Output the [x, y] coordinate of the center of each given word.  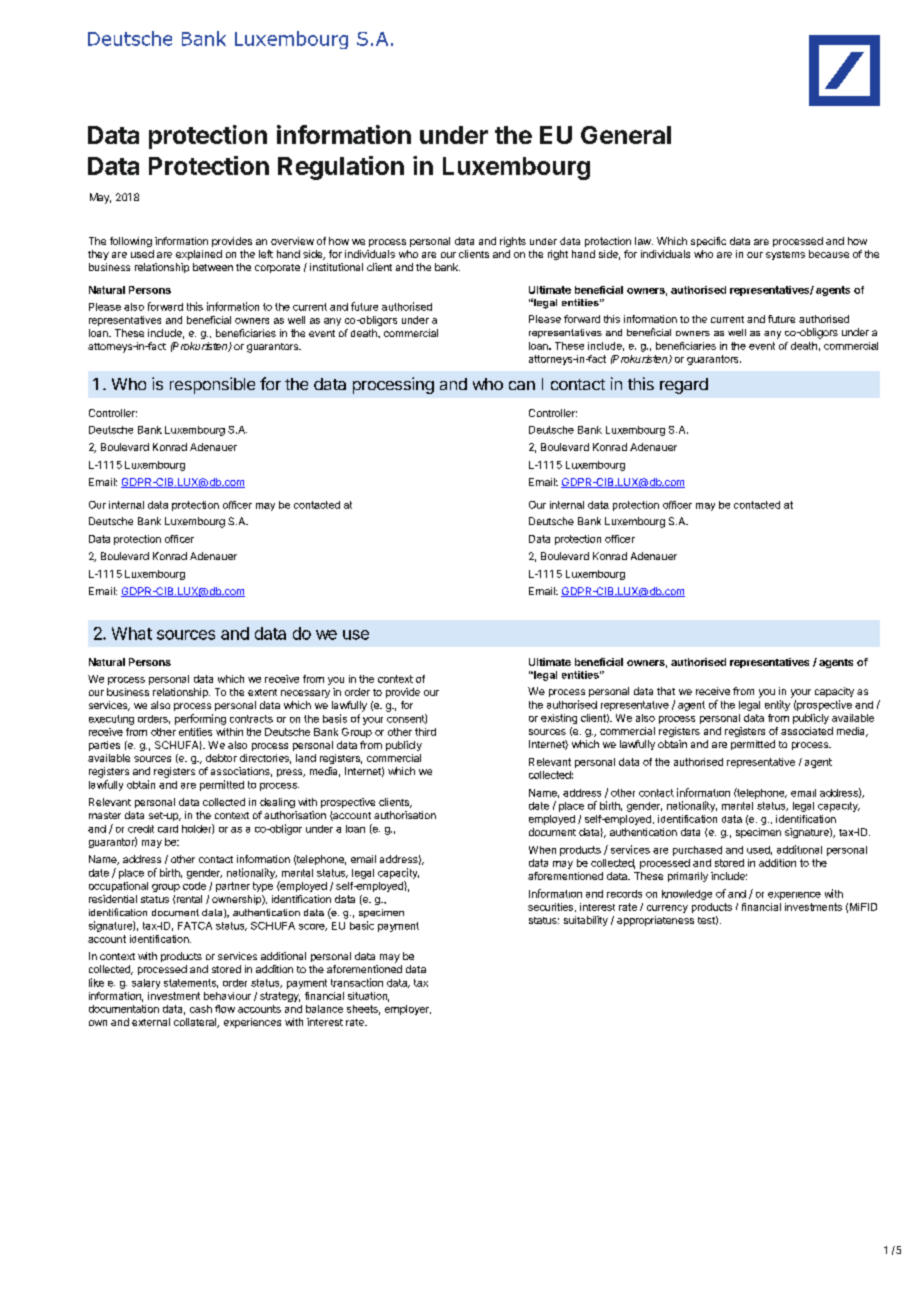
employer [408, 1010]
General [626, 135]
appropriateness [655, 921]
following [131, 242]
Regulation [341, 168]
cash [201, 1009]
